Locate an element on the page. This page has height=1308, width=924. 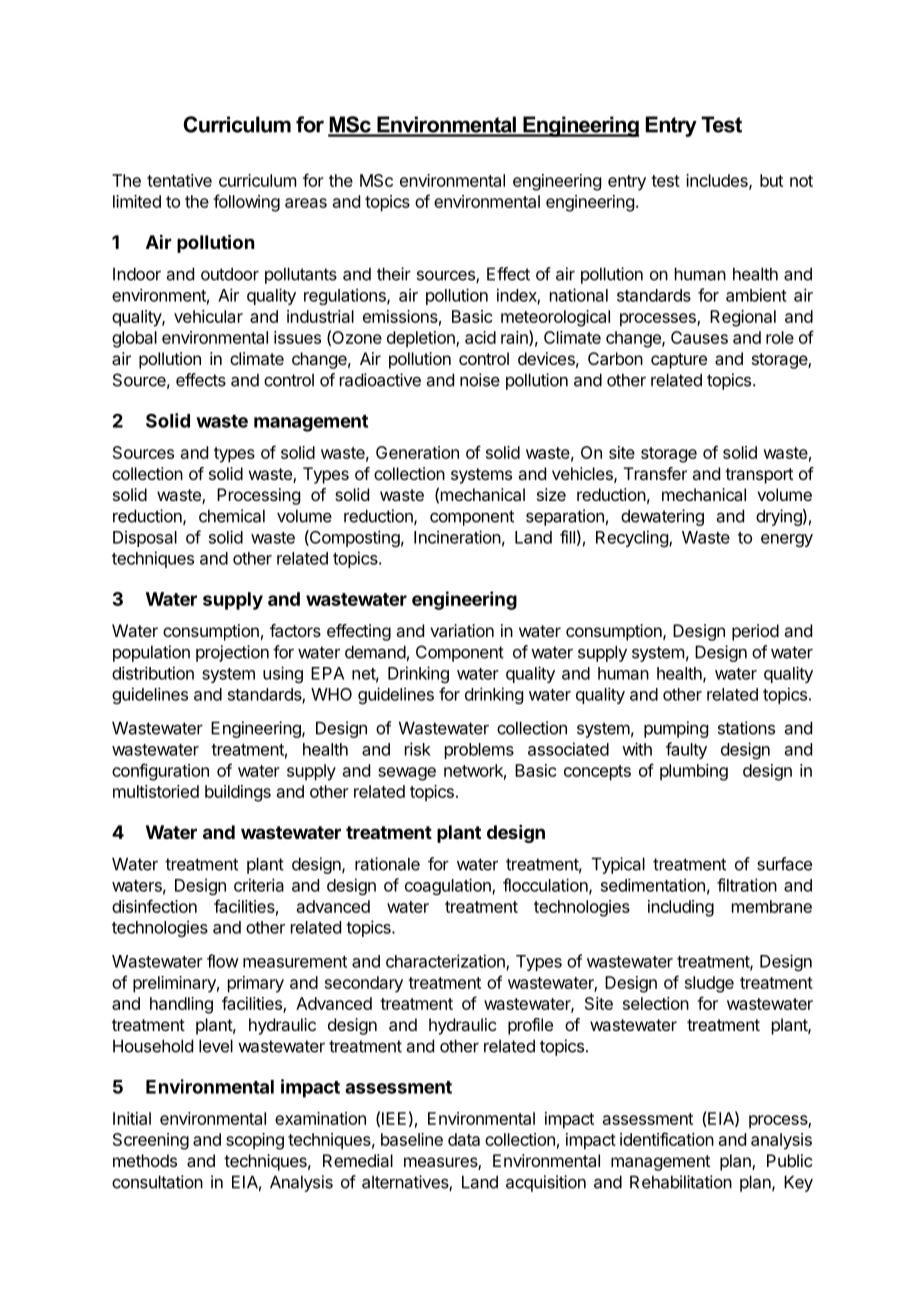
coagulation is located at coordinates (449, 886).
